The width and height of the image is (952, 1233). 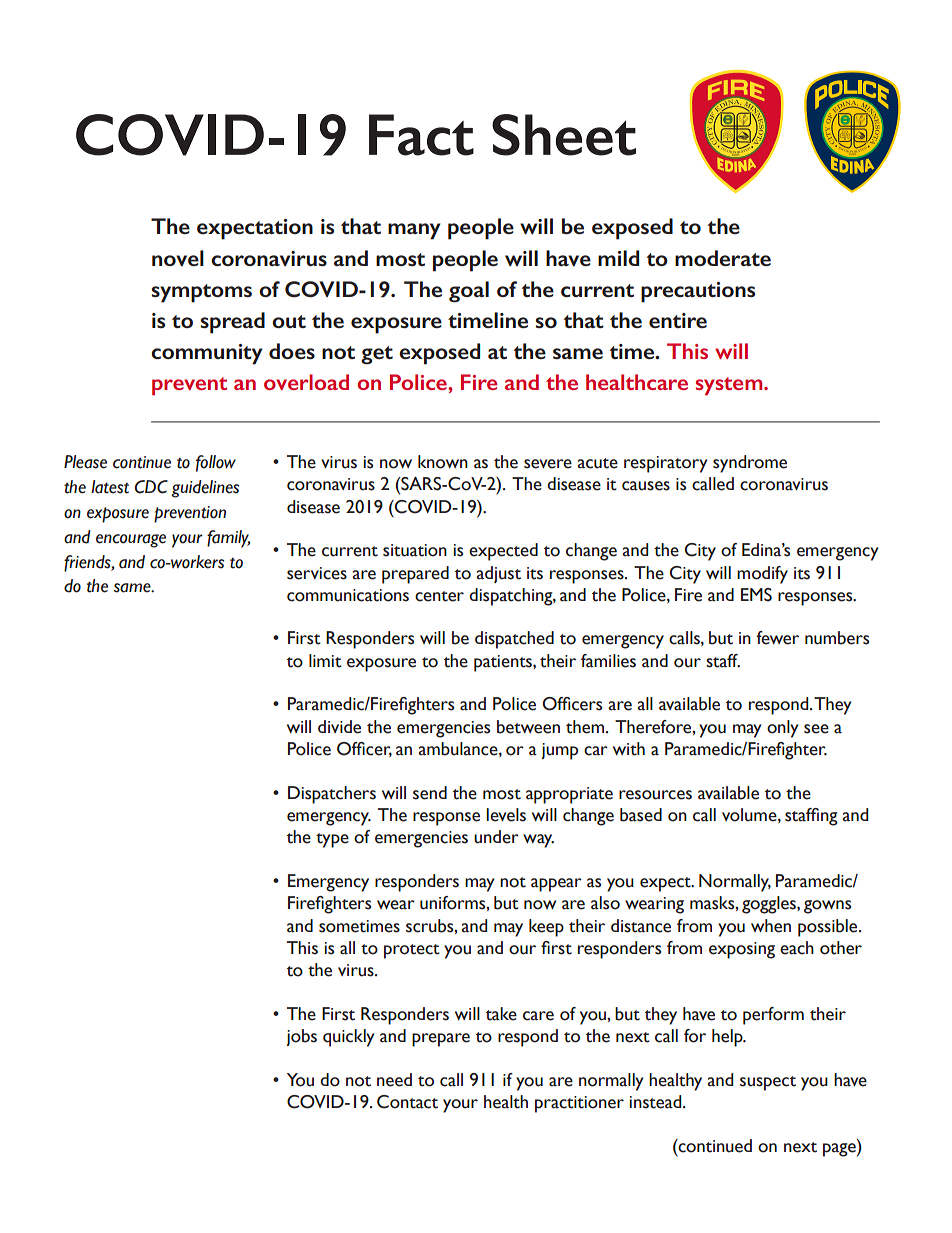 What do you see at coordinates (131, 541) in the image?
I see `encourage` at bounding box center [131, 541].
